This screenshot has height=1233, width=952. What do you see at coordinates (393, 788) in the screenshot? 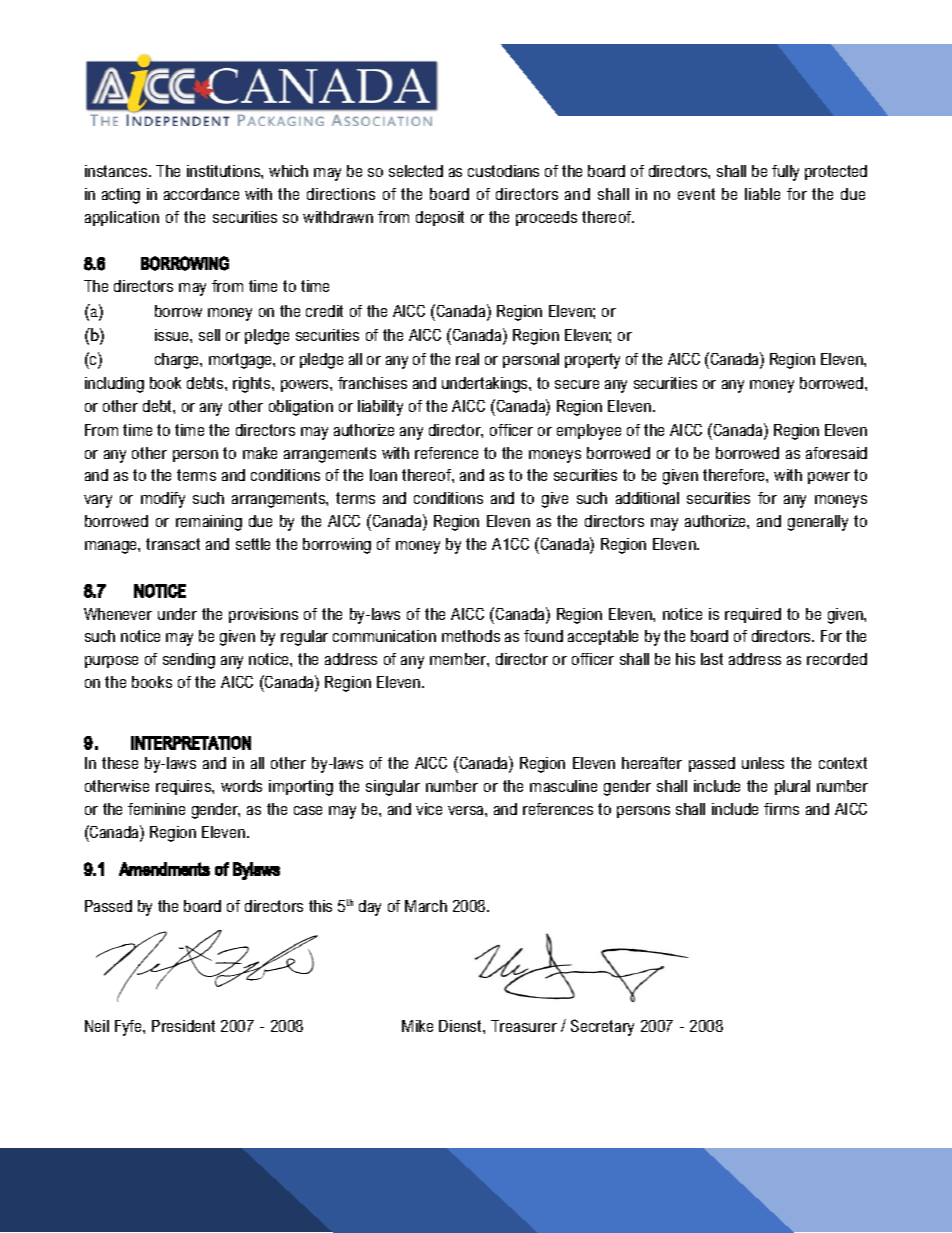
I see `singular` at bounding box center [393, 788].
